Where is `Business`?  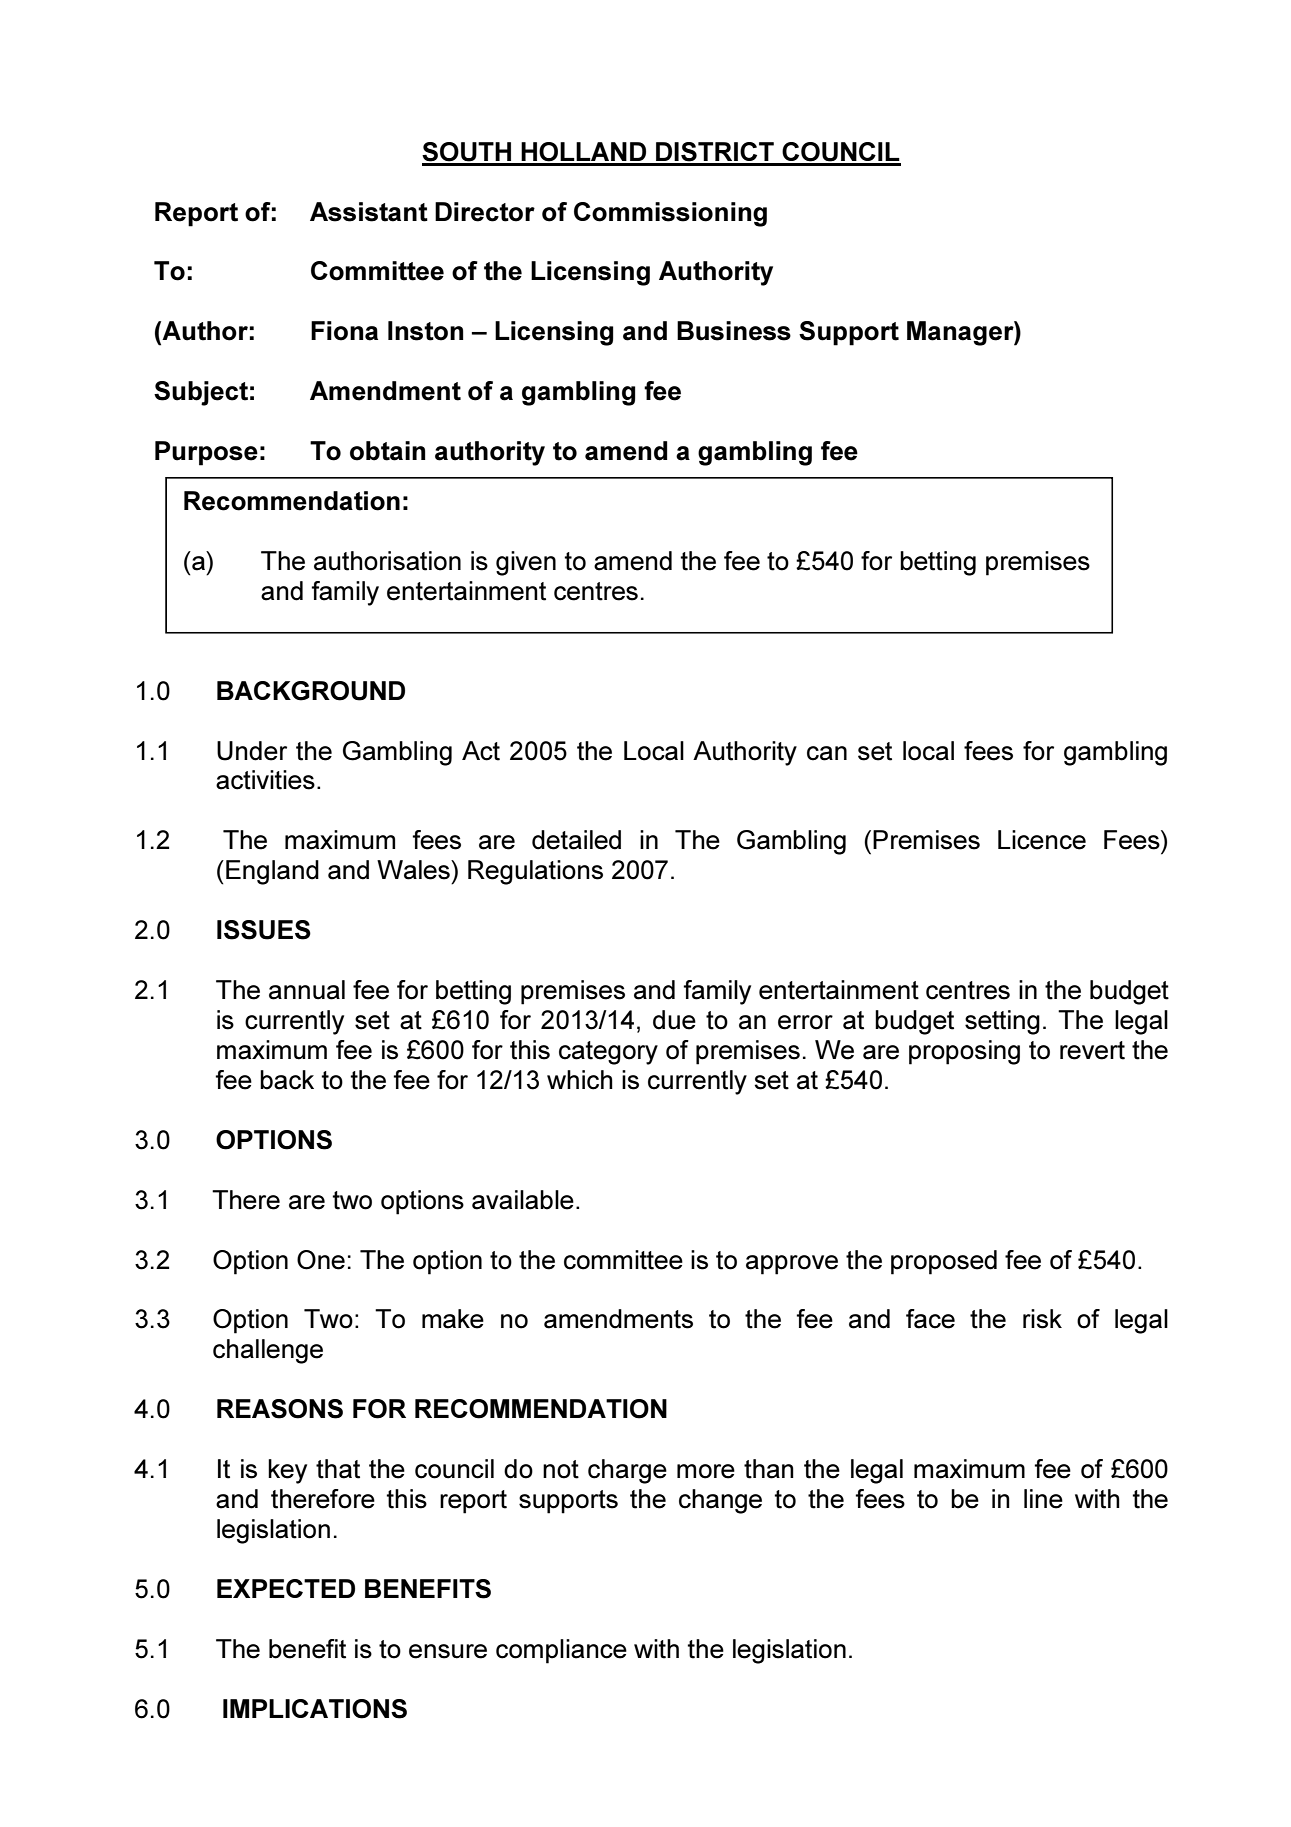 Business is located at coordinates (734, 331).
